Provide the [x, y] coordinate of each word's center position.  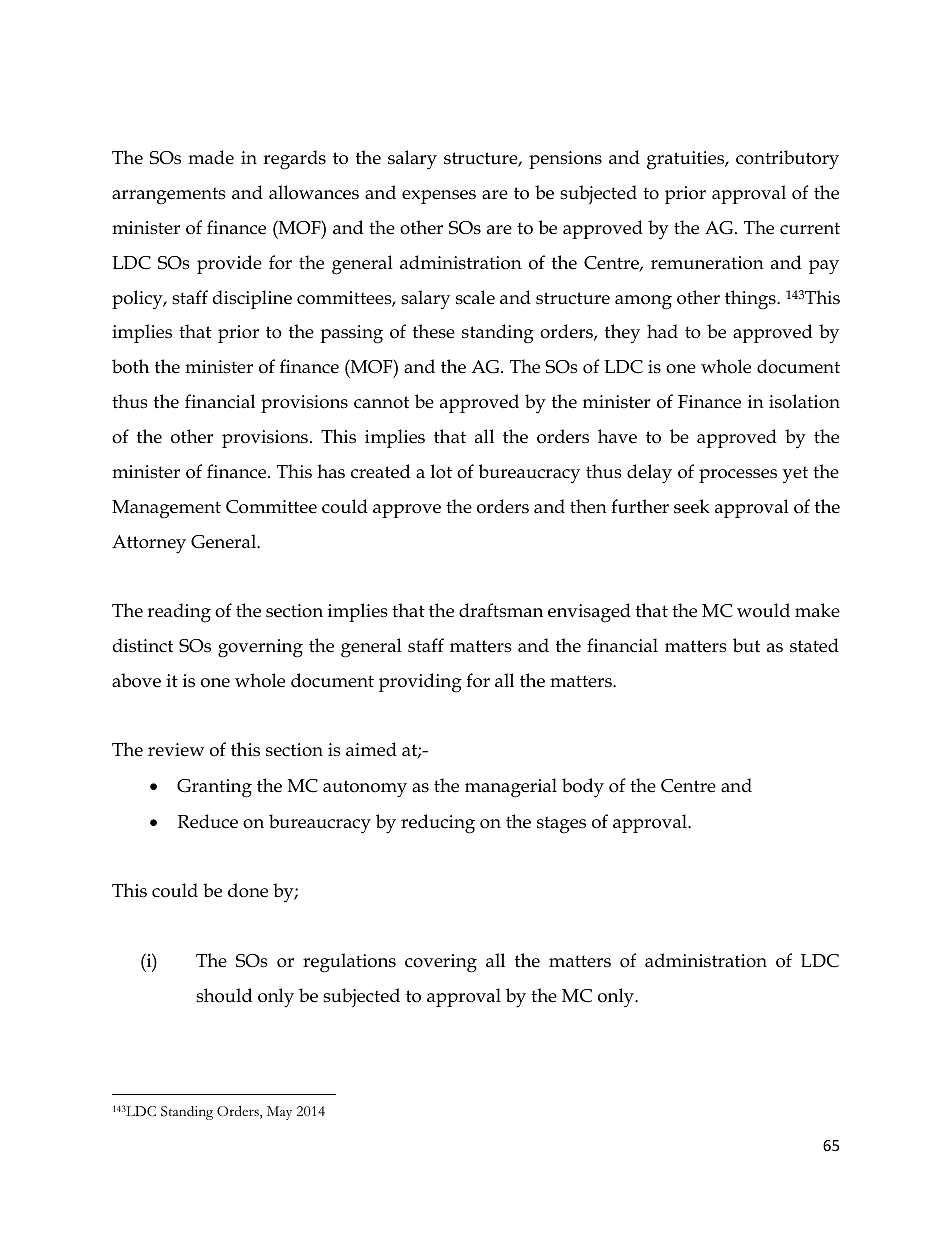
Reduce [208, 821]
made [211, 157]
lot [441, 471]
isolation [804, 401]
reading [179, 613]
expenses [439, 197]
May [279, 1113]
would [763, 610]
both [130, 366]
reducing [438, 824]
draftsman [501, 610]
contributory [787, 160]
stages [561, 825]
